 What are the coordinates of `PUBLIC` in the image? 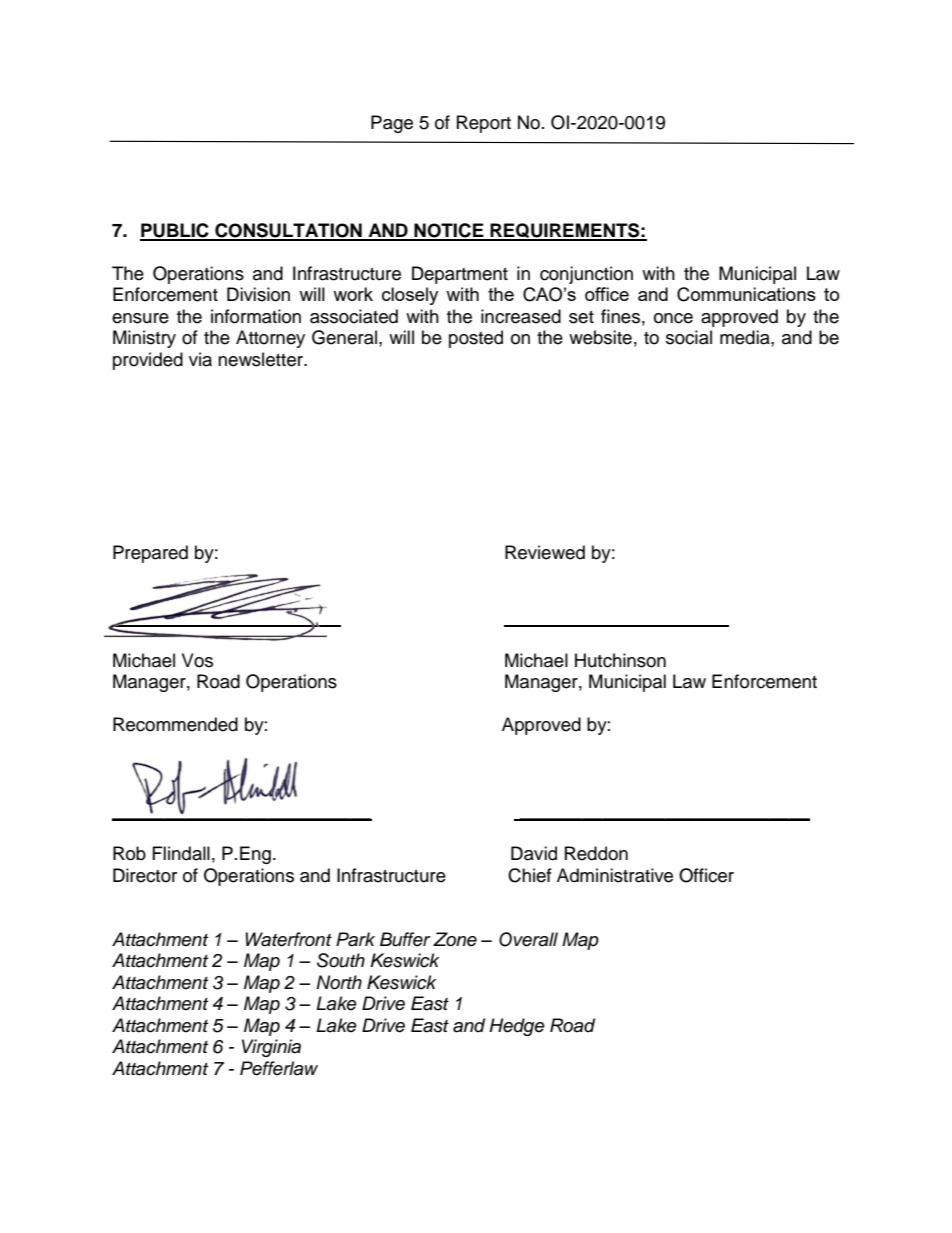 It's located at (175, 231).
